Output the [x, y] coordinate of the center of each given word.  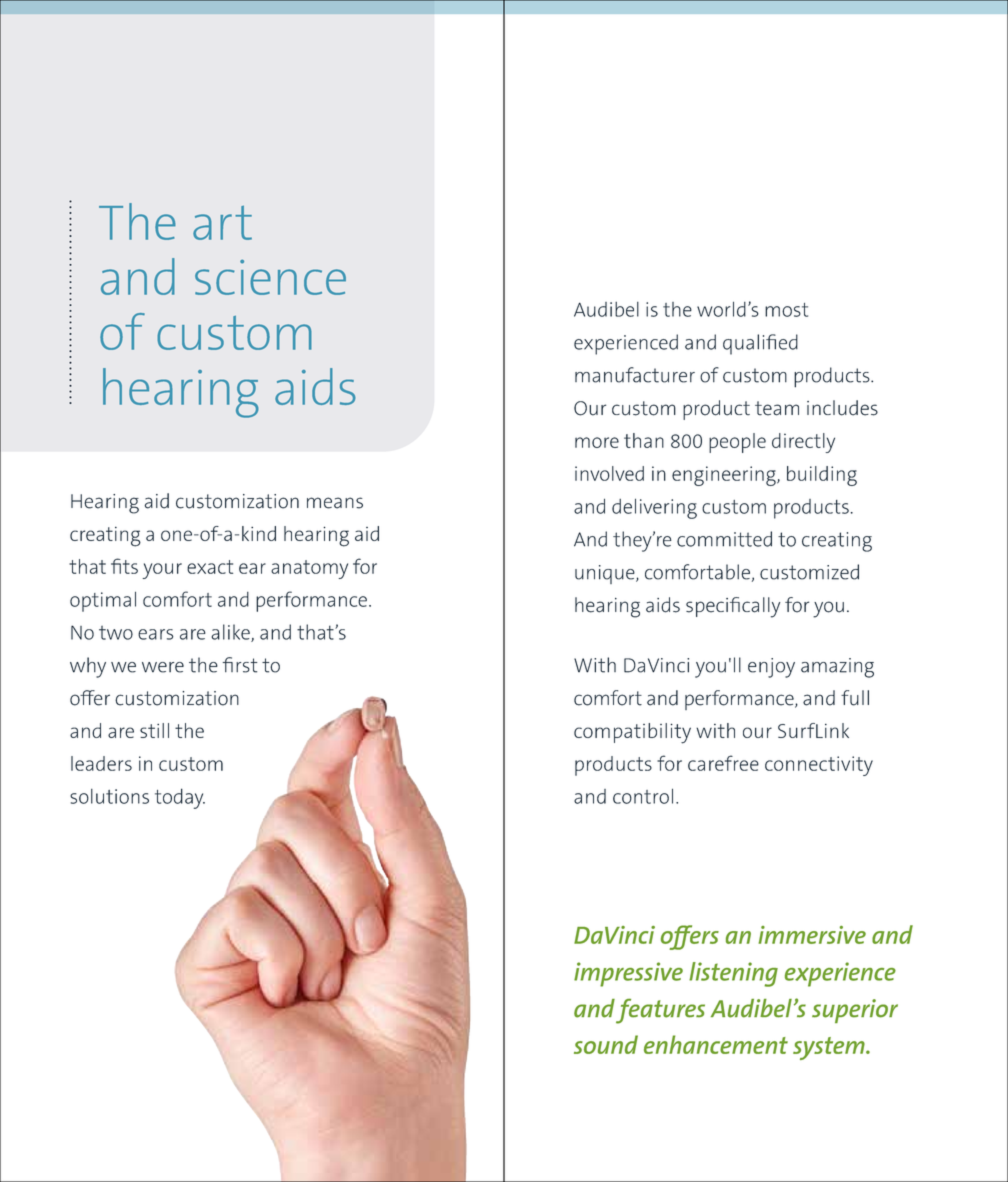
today [180, 798]
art [222, 223]
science [270, 277]
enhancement [716, 1044]
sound [606, 1044]
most [786, 310]
